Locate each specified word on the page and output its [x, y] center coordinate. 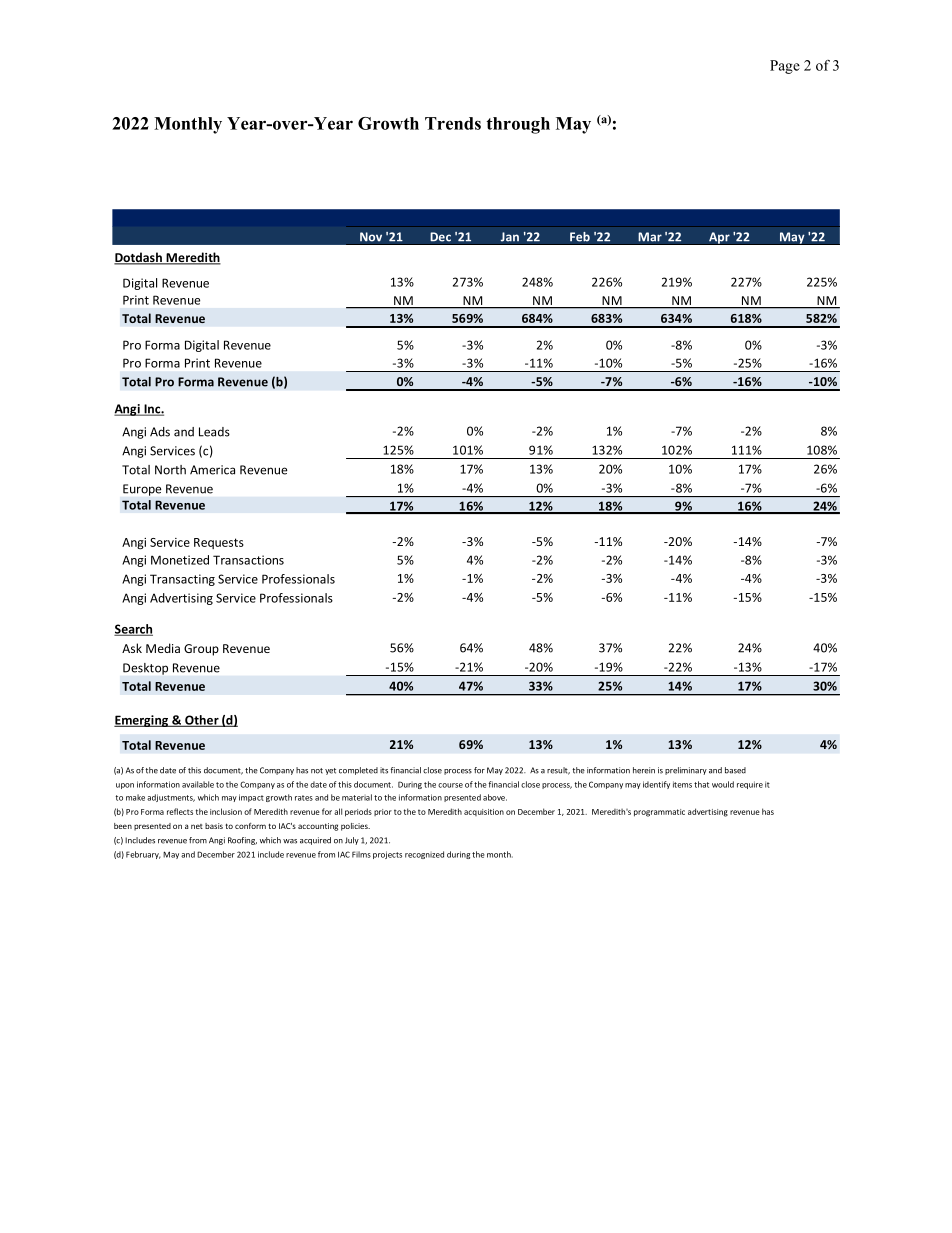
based [735, 770]
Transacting [182, 580]
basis [214, 826]
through [518, 125]
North [170, 470]
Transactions [248, 560]
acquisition [484, 812]
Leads [214, 432]
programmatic [659, 813]
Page [785, 67]
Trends [453, 123]
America [212, 470]
